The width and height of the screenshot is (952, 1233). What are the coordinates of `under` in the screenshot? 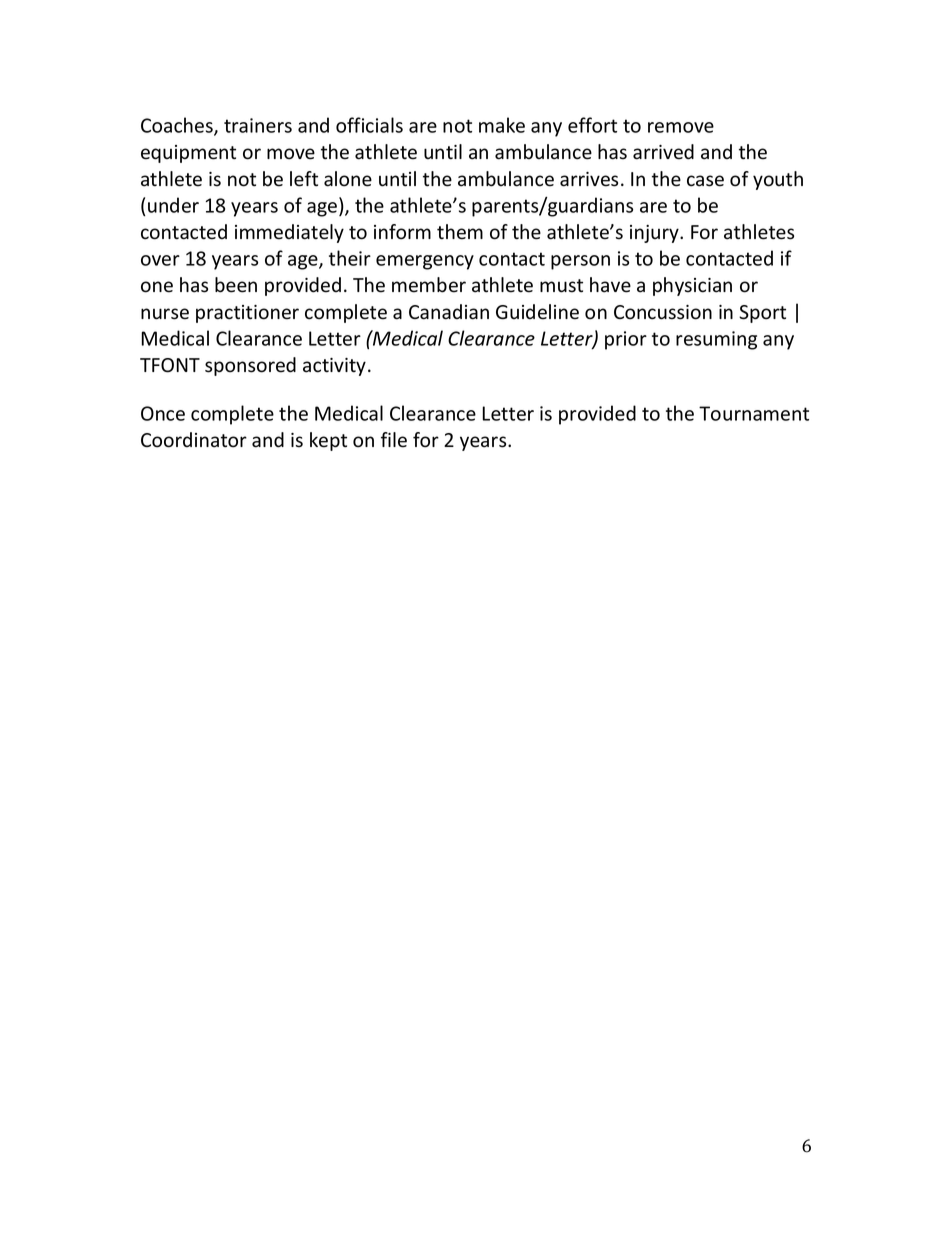 It's located at (173, 205).
